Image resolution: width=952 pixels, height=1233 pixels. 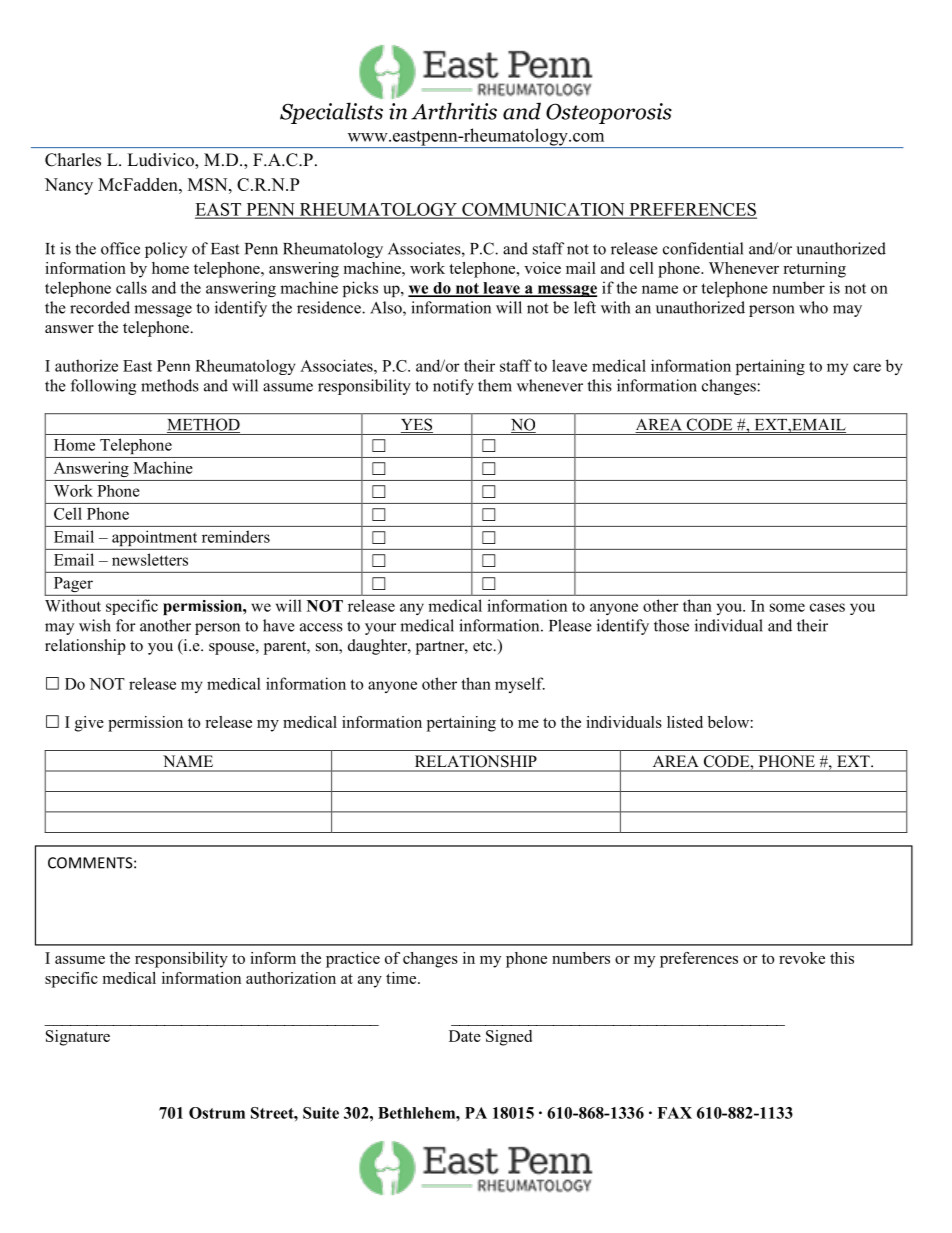 I want to click on Arthritis, so click(x=454, y=111).
